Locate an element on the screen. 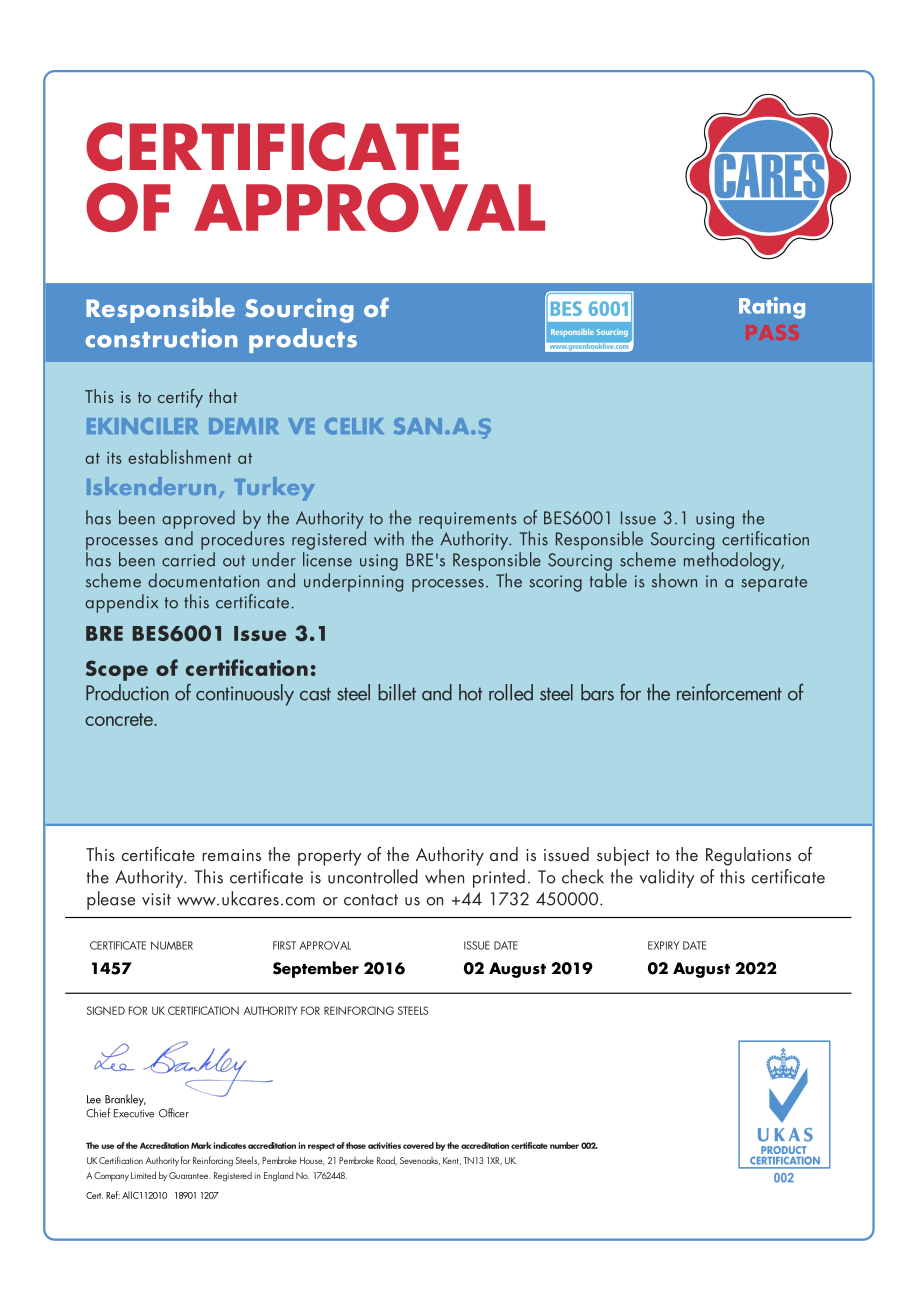 The width and height of the screenshot is (924, 1308). Road is located at coordinates (387, 1161).
